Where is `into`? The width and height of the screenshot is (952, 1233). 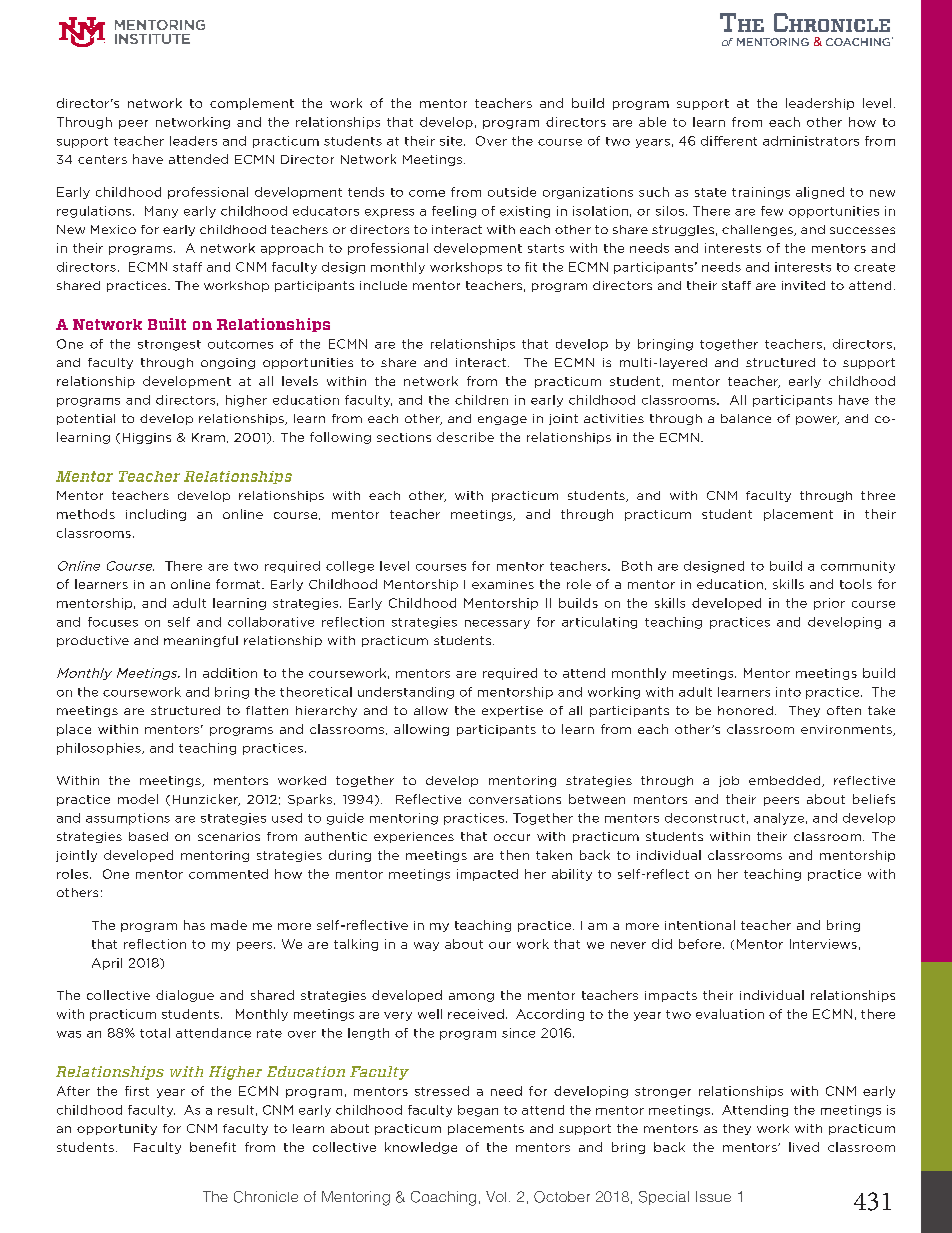 into is located at coordinates (788, 692).
